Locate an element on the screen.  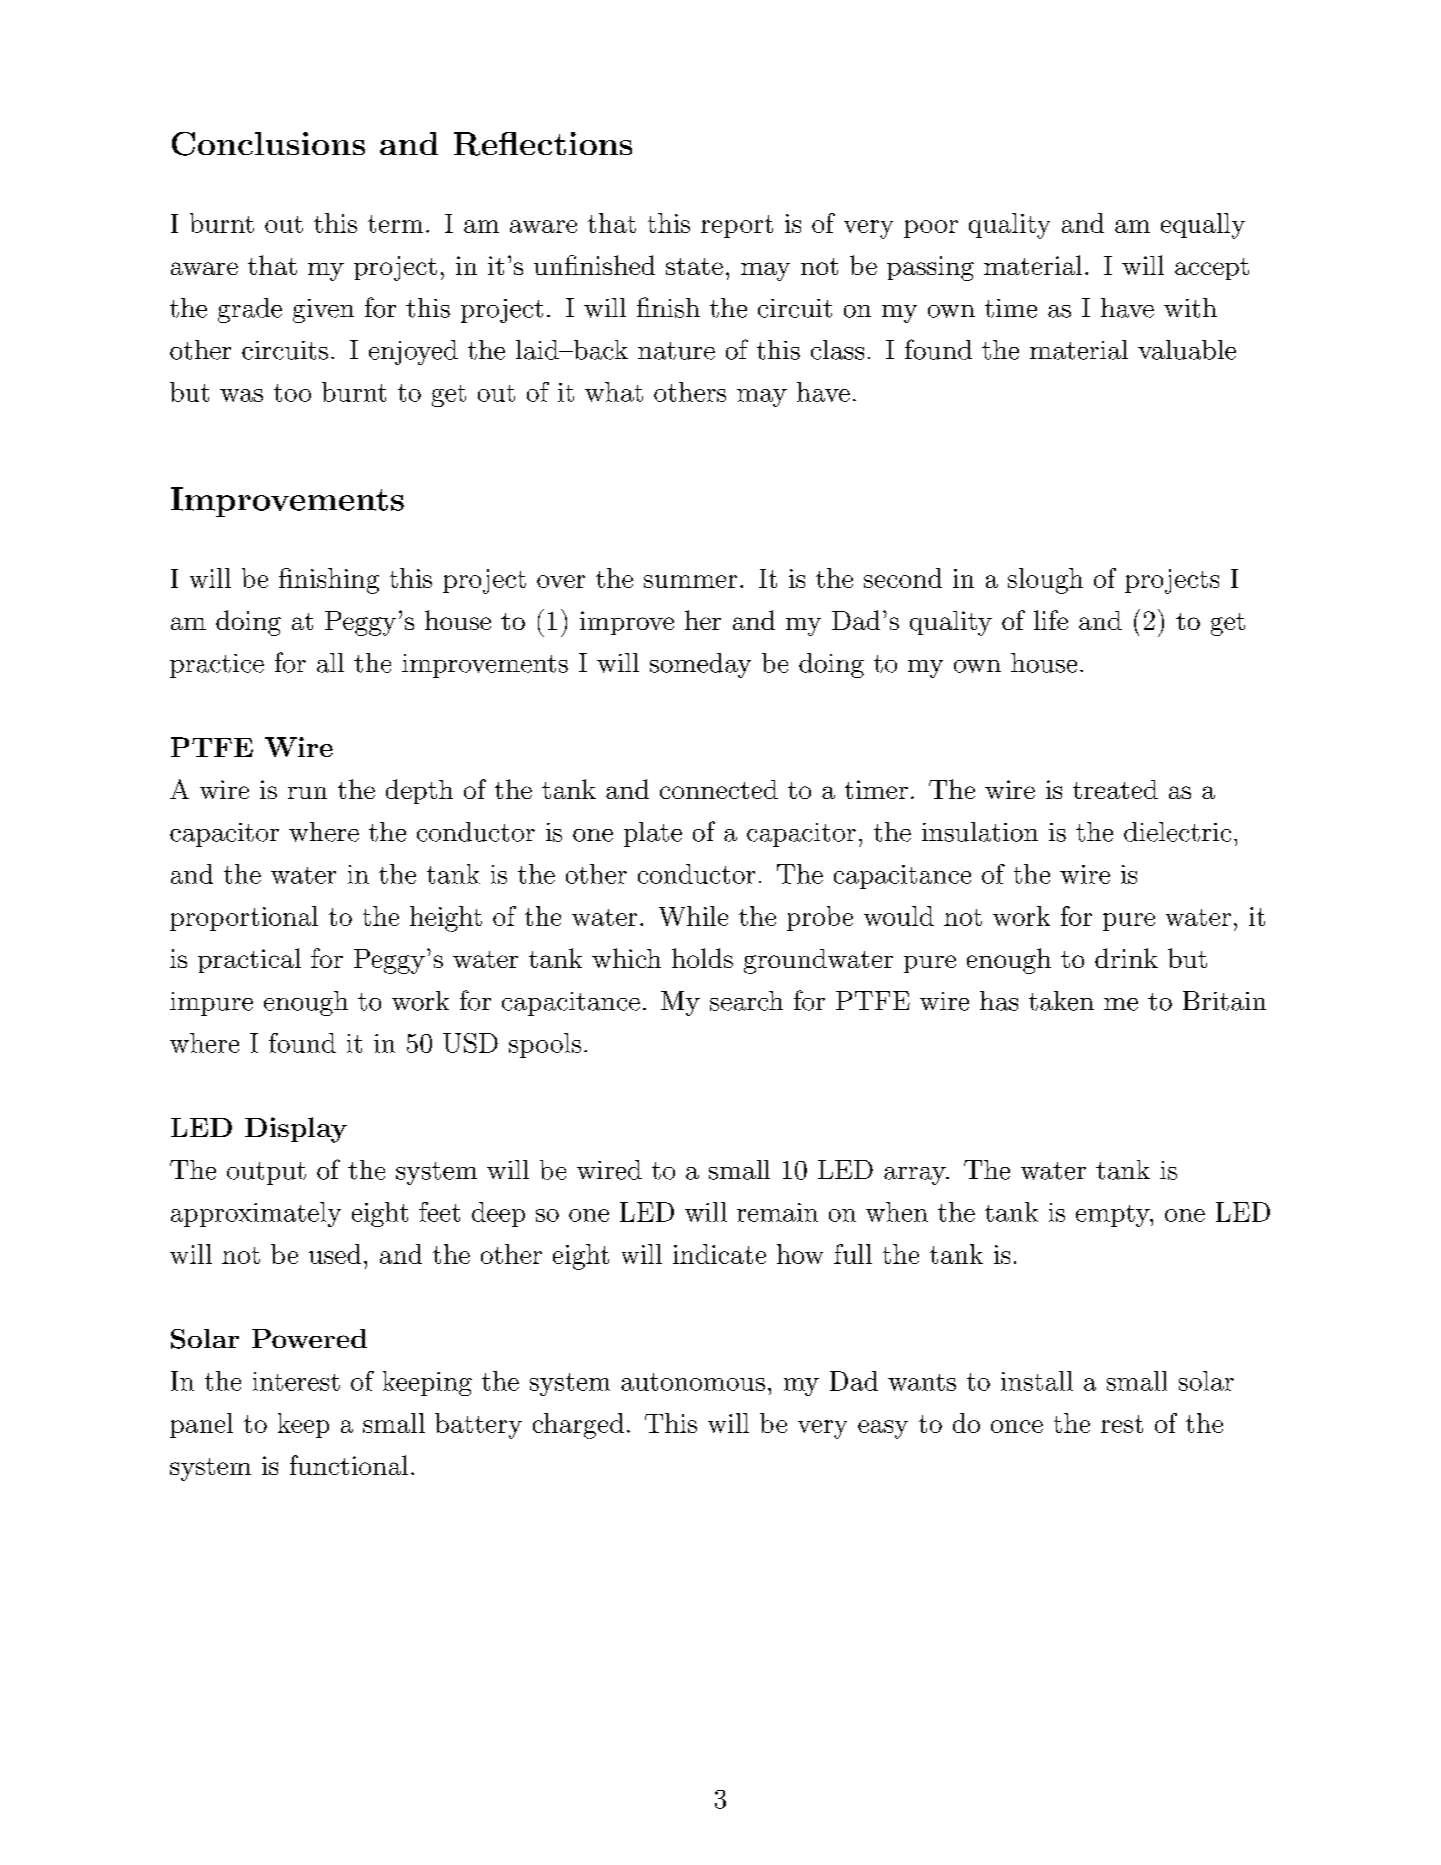
run is located at coordinates (307, 793).
